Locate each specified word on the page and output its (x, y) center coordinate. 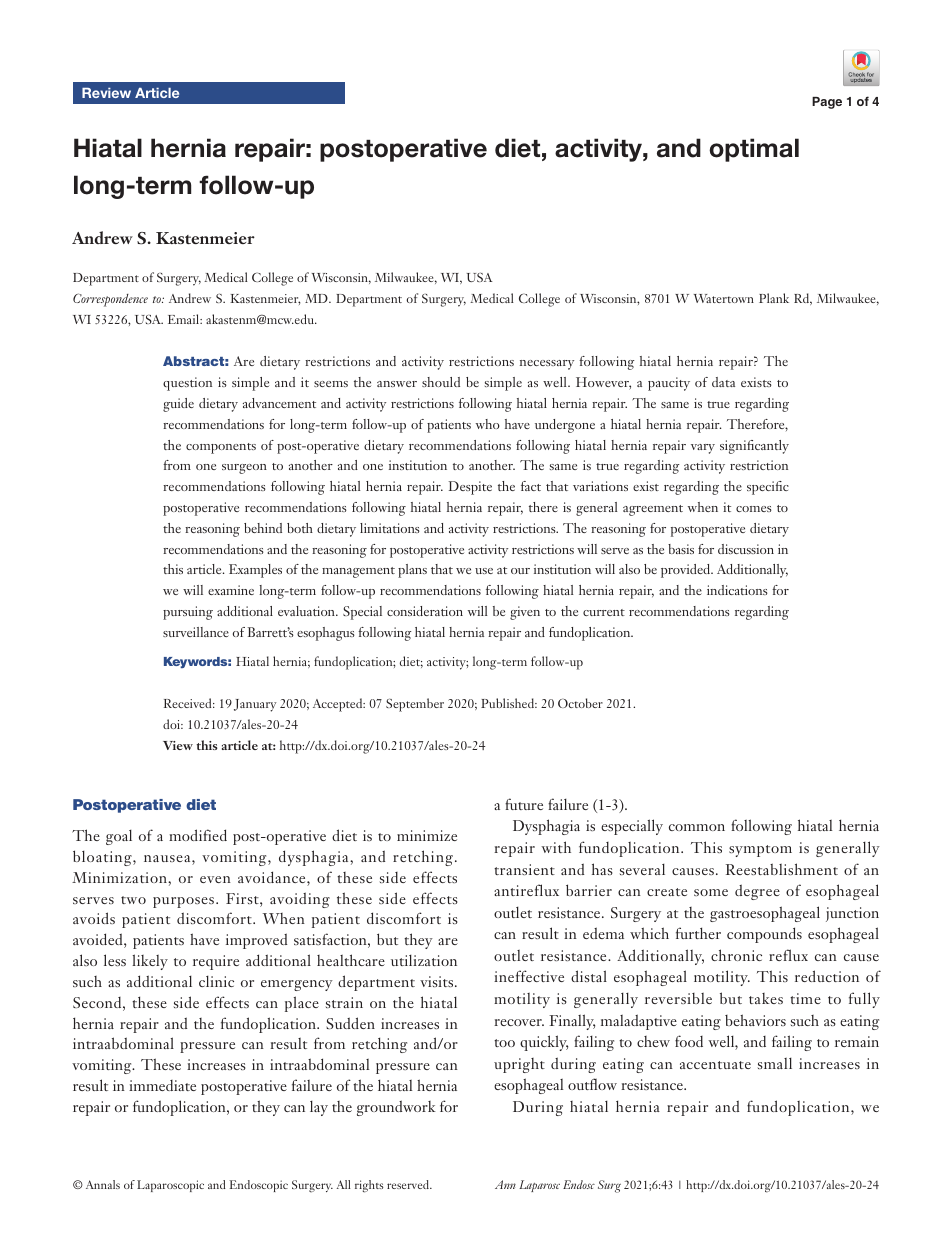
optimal (754, 150)
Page (827, 103)
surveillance (196, 632)
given (525, 613)
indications (737, 590)
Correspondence (110, 300)
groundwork (396, 1108)
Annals (103, 1184)
